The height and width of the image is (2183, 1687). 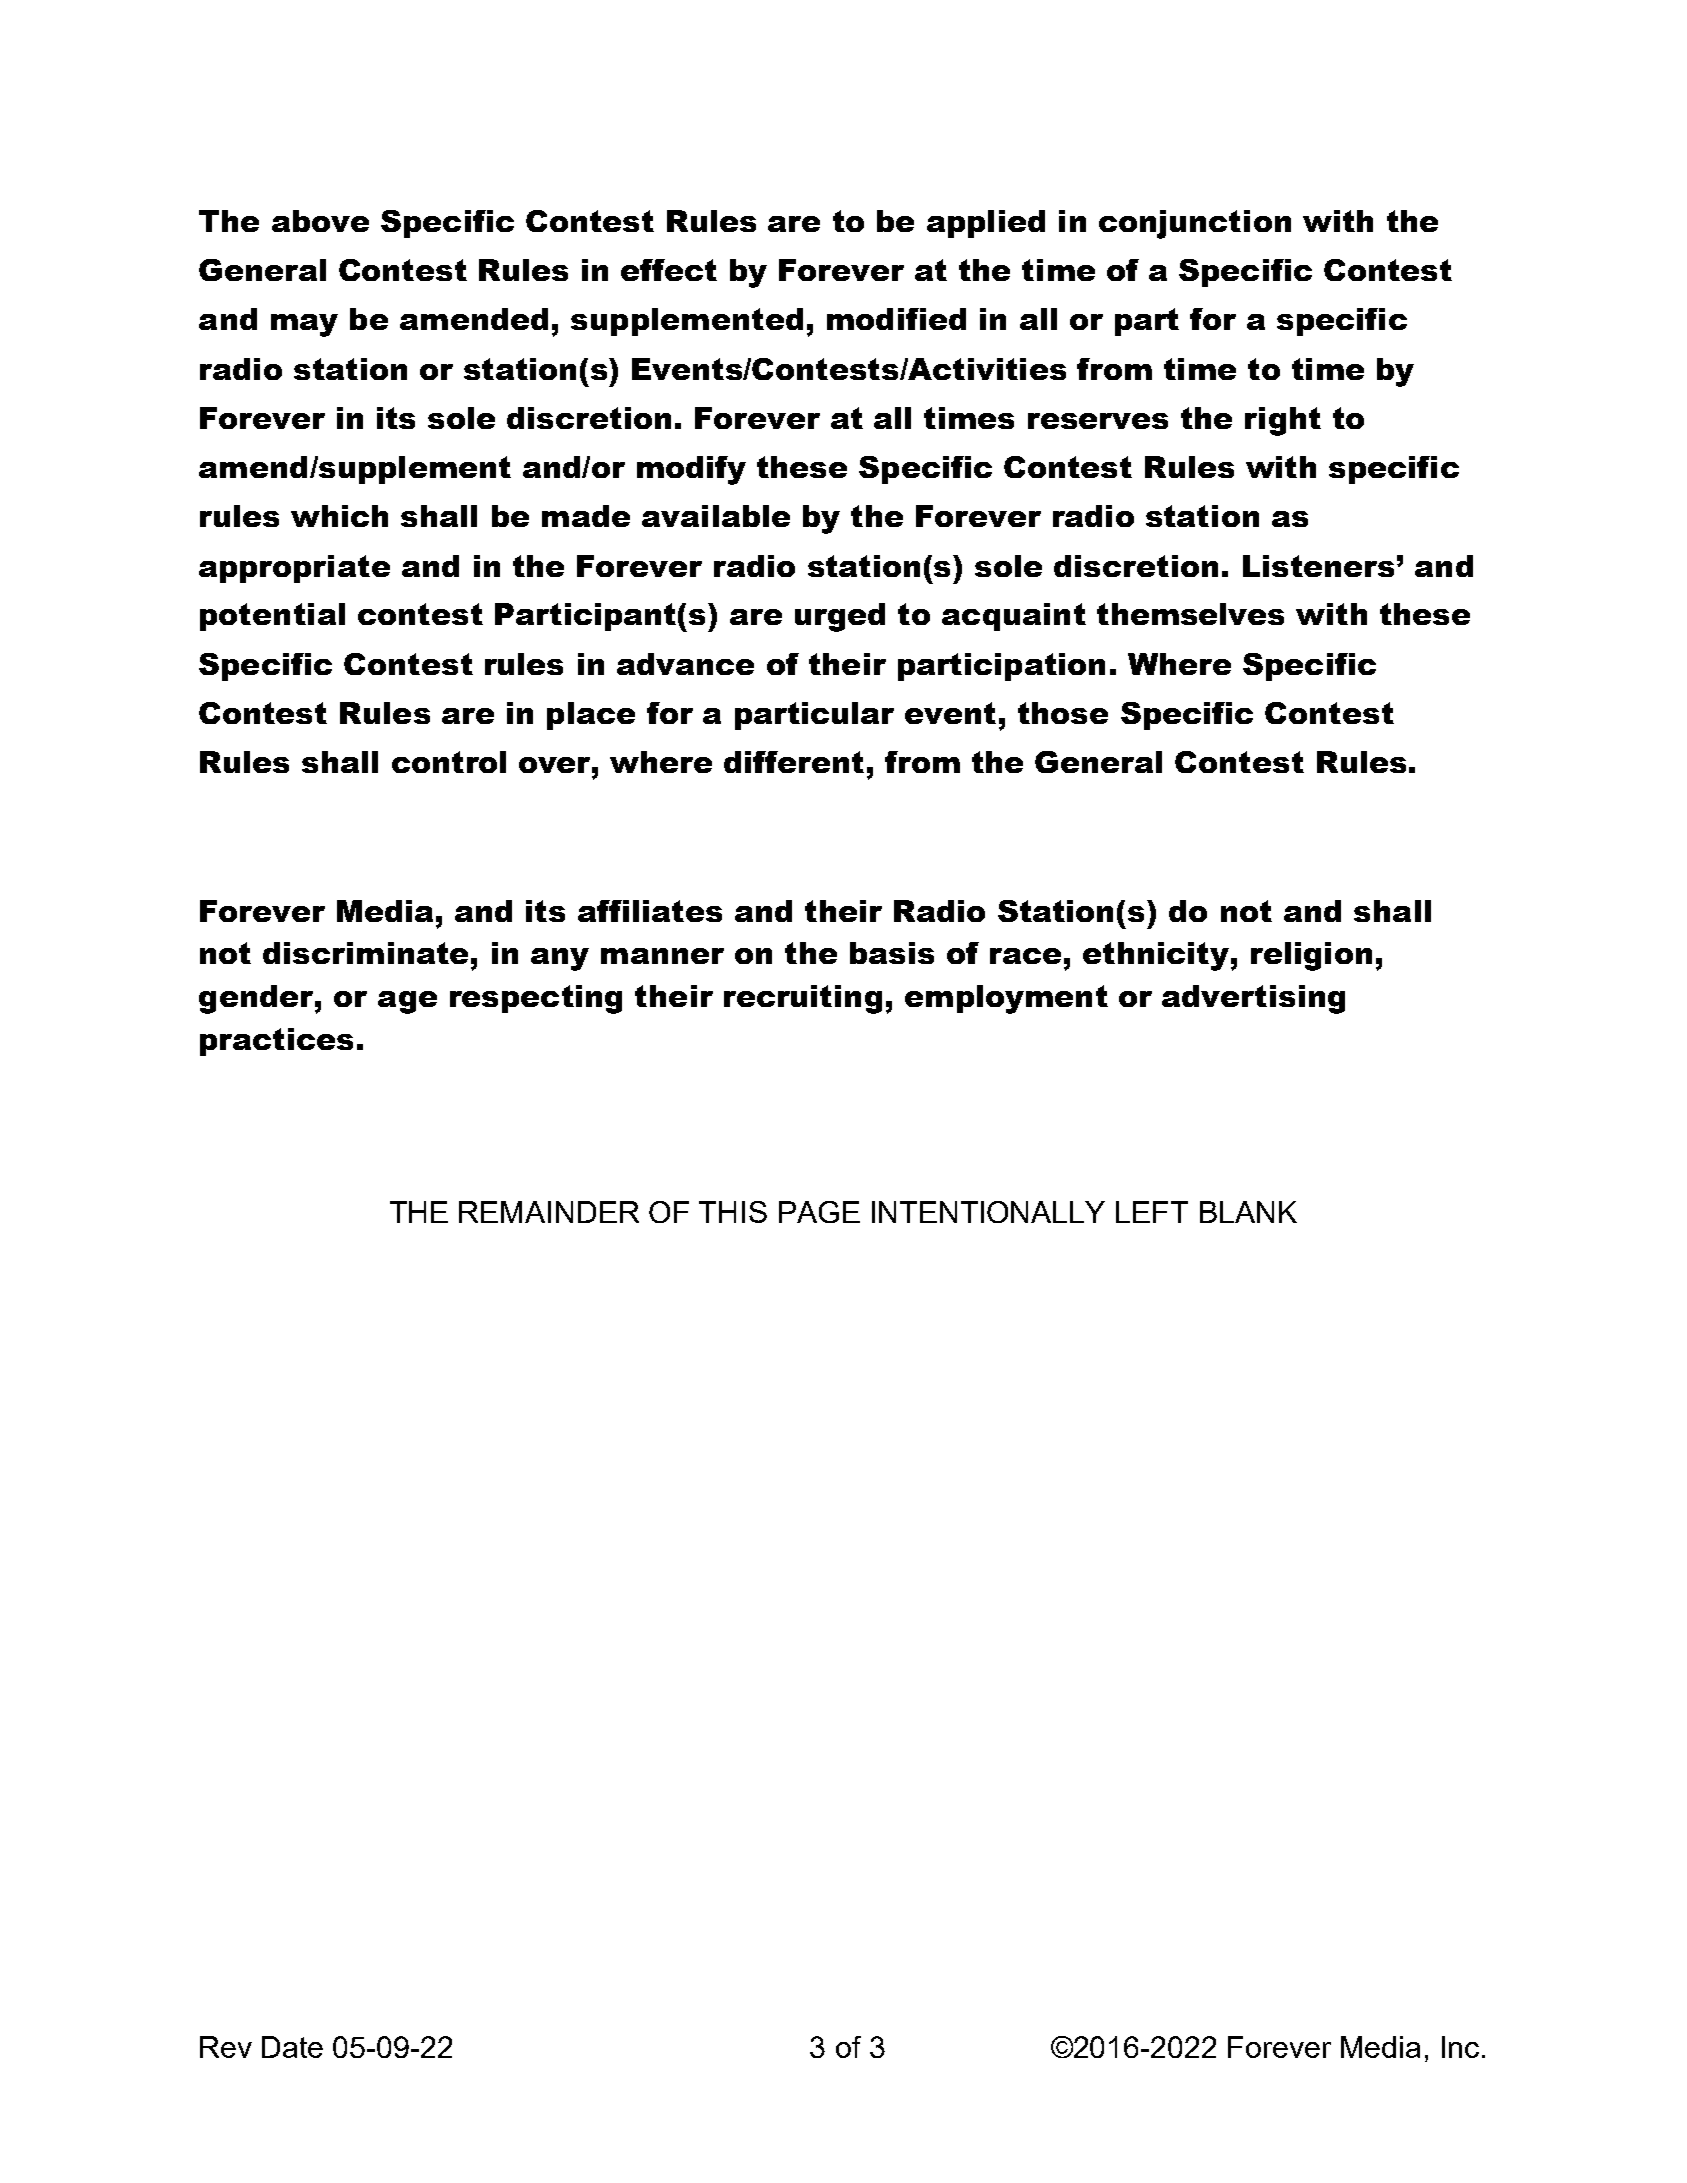 What do you see at coordinates (1152, 1212) in the image?
I see `LEFT` at bounding box center [1152, 1212].
